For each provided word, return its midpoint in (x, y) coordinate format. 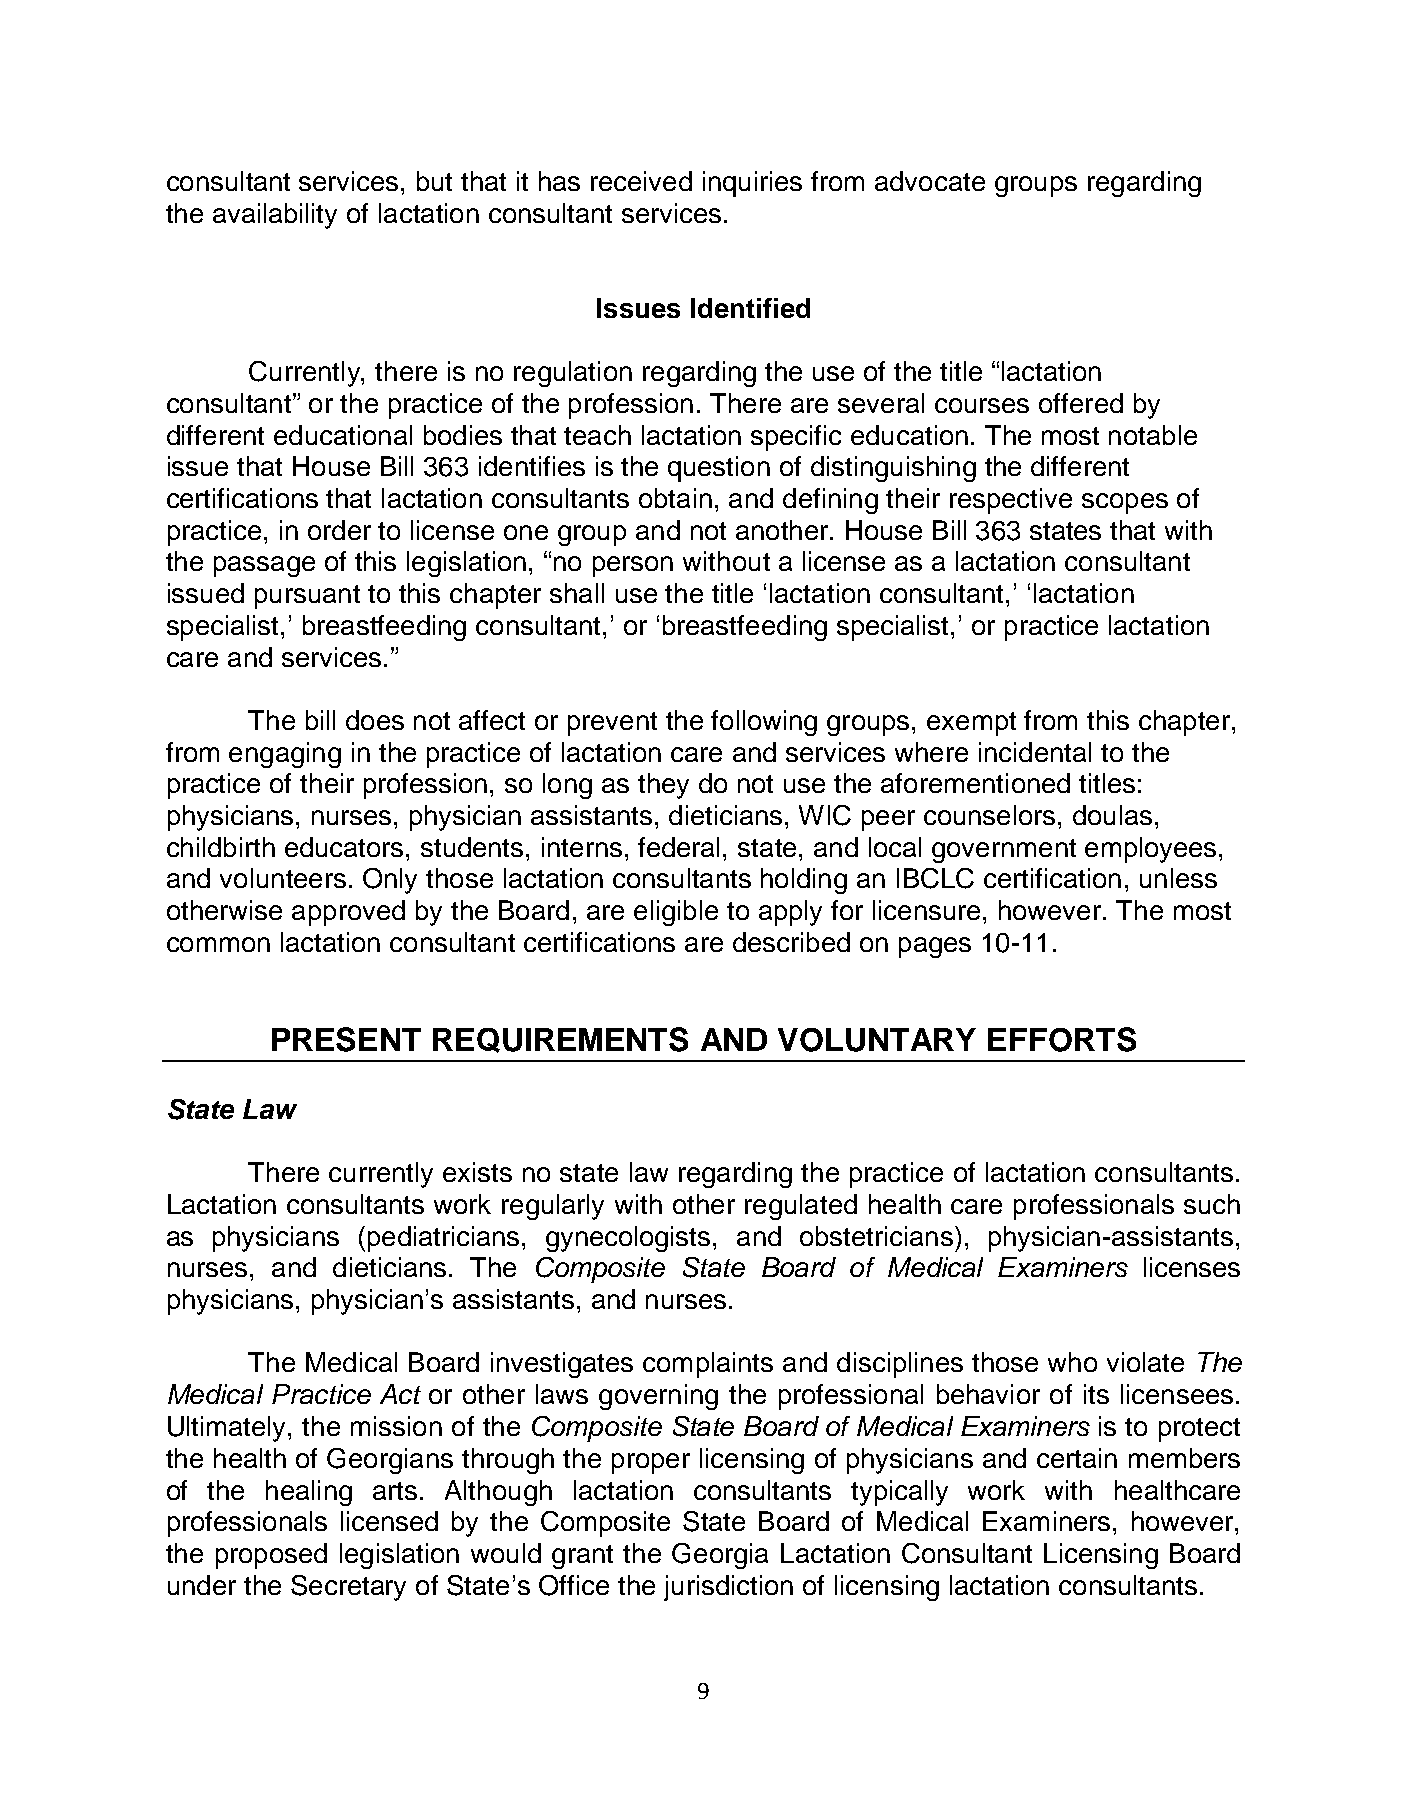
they (663, 786)
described (791, 942)
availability (275, 216)
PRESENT (346, 1039)
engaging (285, 755)
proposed (271, 1556)
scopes (1125, 503)
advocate (930, 181)
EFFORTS (1062, 1039)
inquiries (752, 184)
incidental (1035, 752)
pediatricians (443, 1239)
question (719, 469)
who (1072, 1362)
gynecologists (628, 1239)
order (339, 530)
